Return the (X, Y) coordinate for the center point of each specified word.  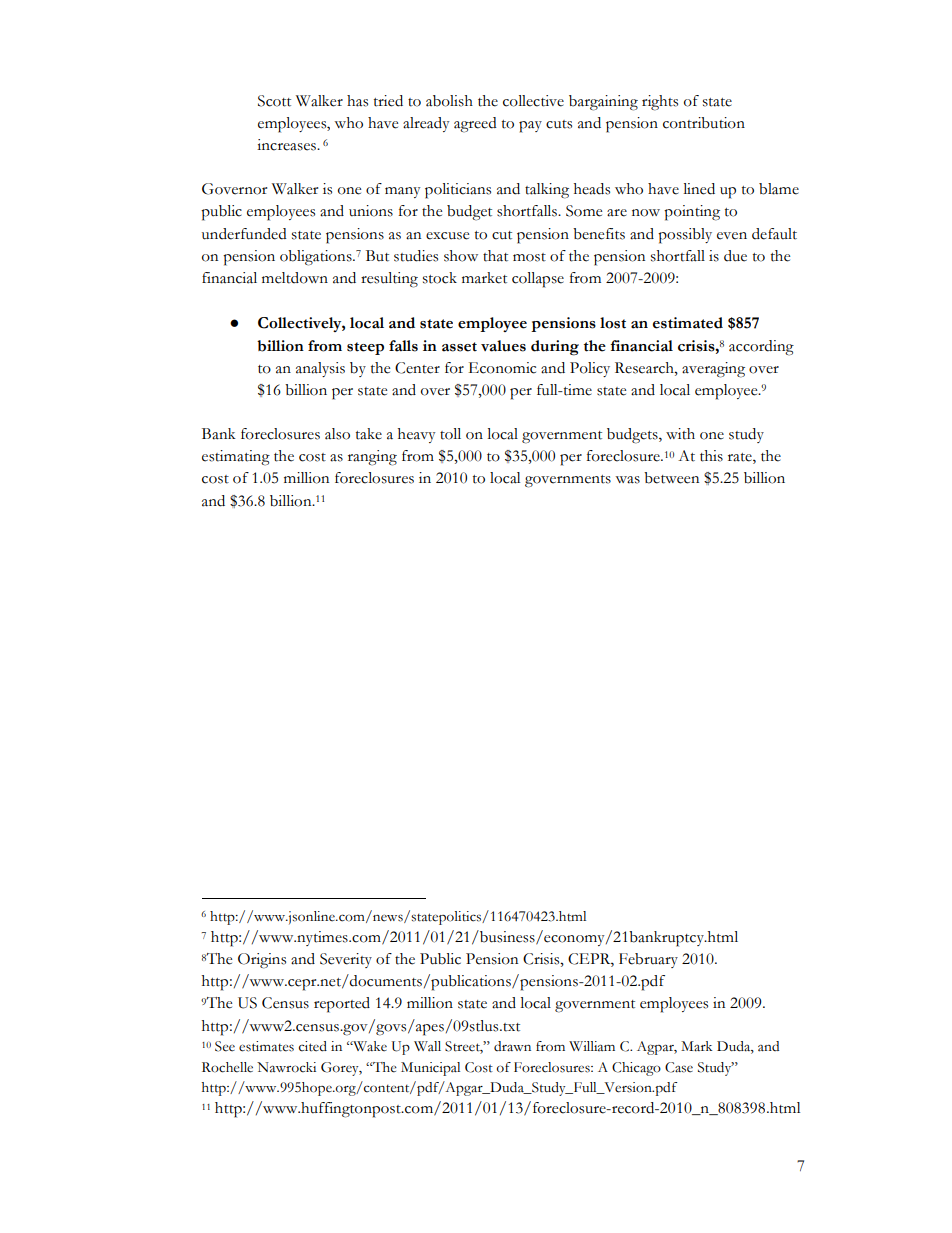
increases (287, 145)
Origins (262, 961)
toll (450, 434)
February (648, 960)
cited (313, 1046)
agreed (475, 125)
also (337, 434)
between (671, 478)
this (711, 456)
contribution (704, 123)
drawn (512, 1046)
